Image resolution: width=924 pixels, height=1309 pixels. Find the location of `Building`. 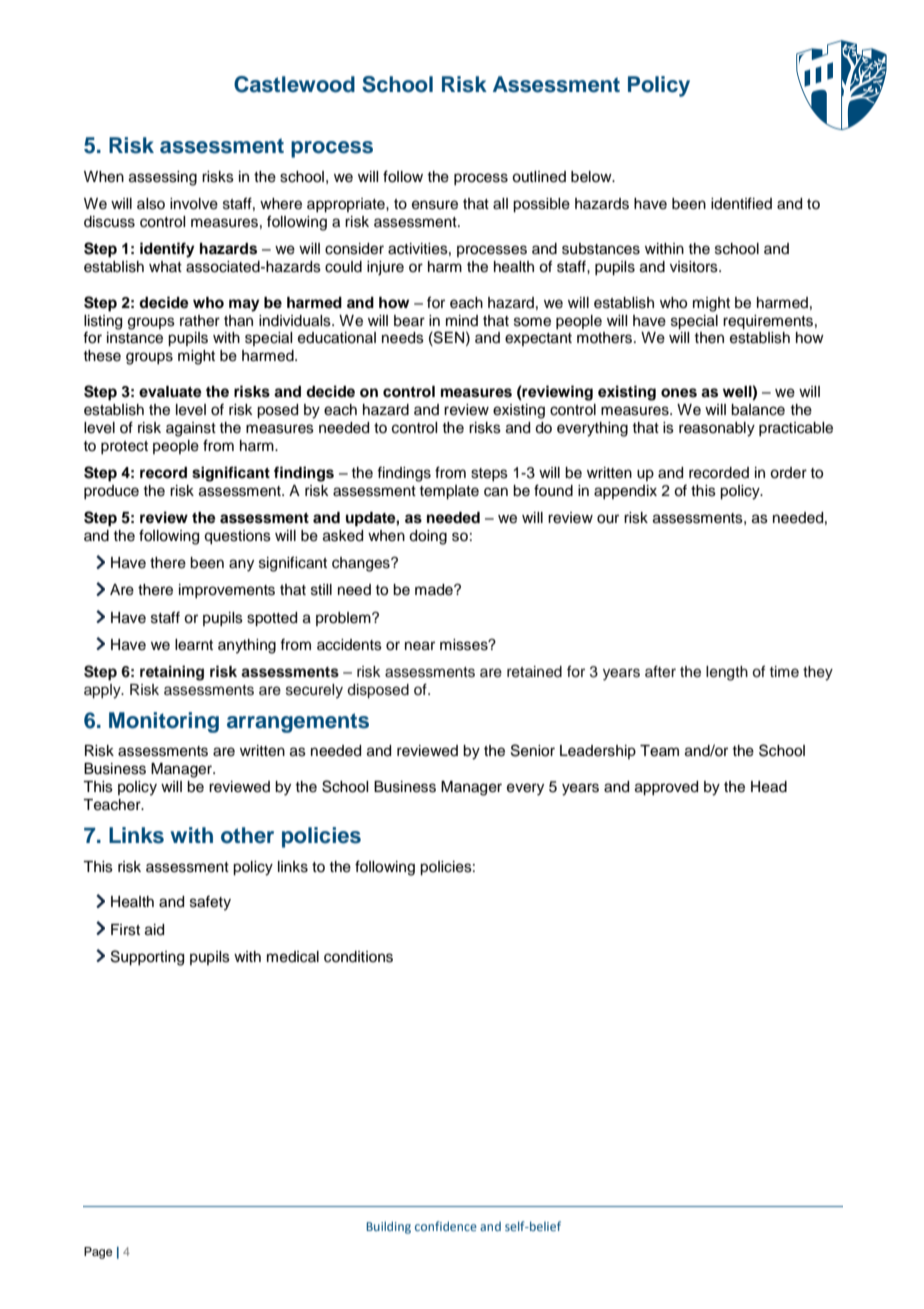

Building is located at coordinates (388, 1227).
